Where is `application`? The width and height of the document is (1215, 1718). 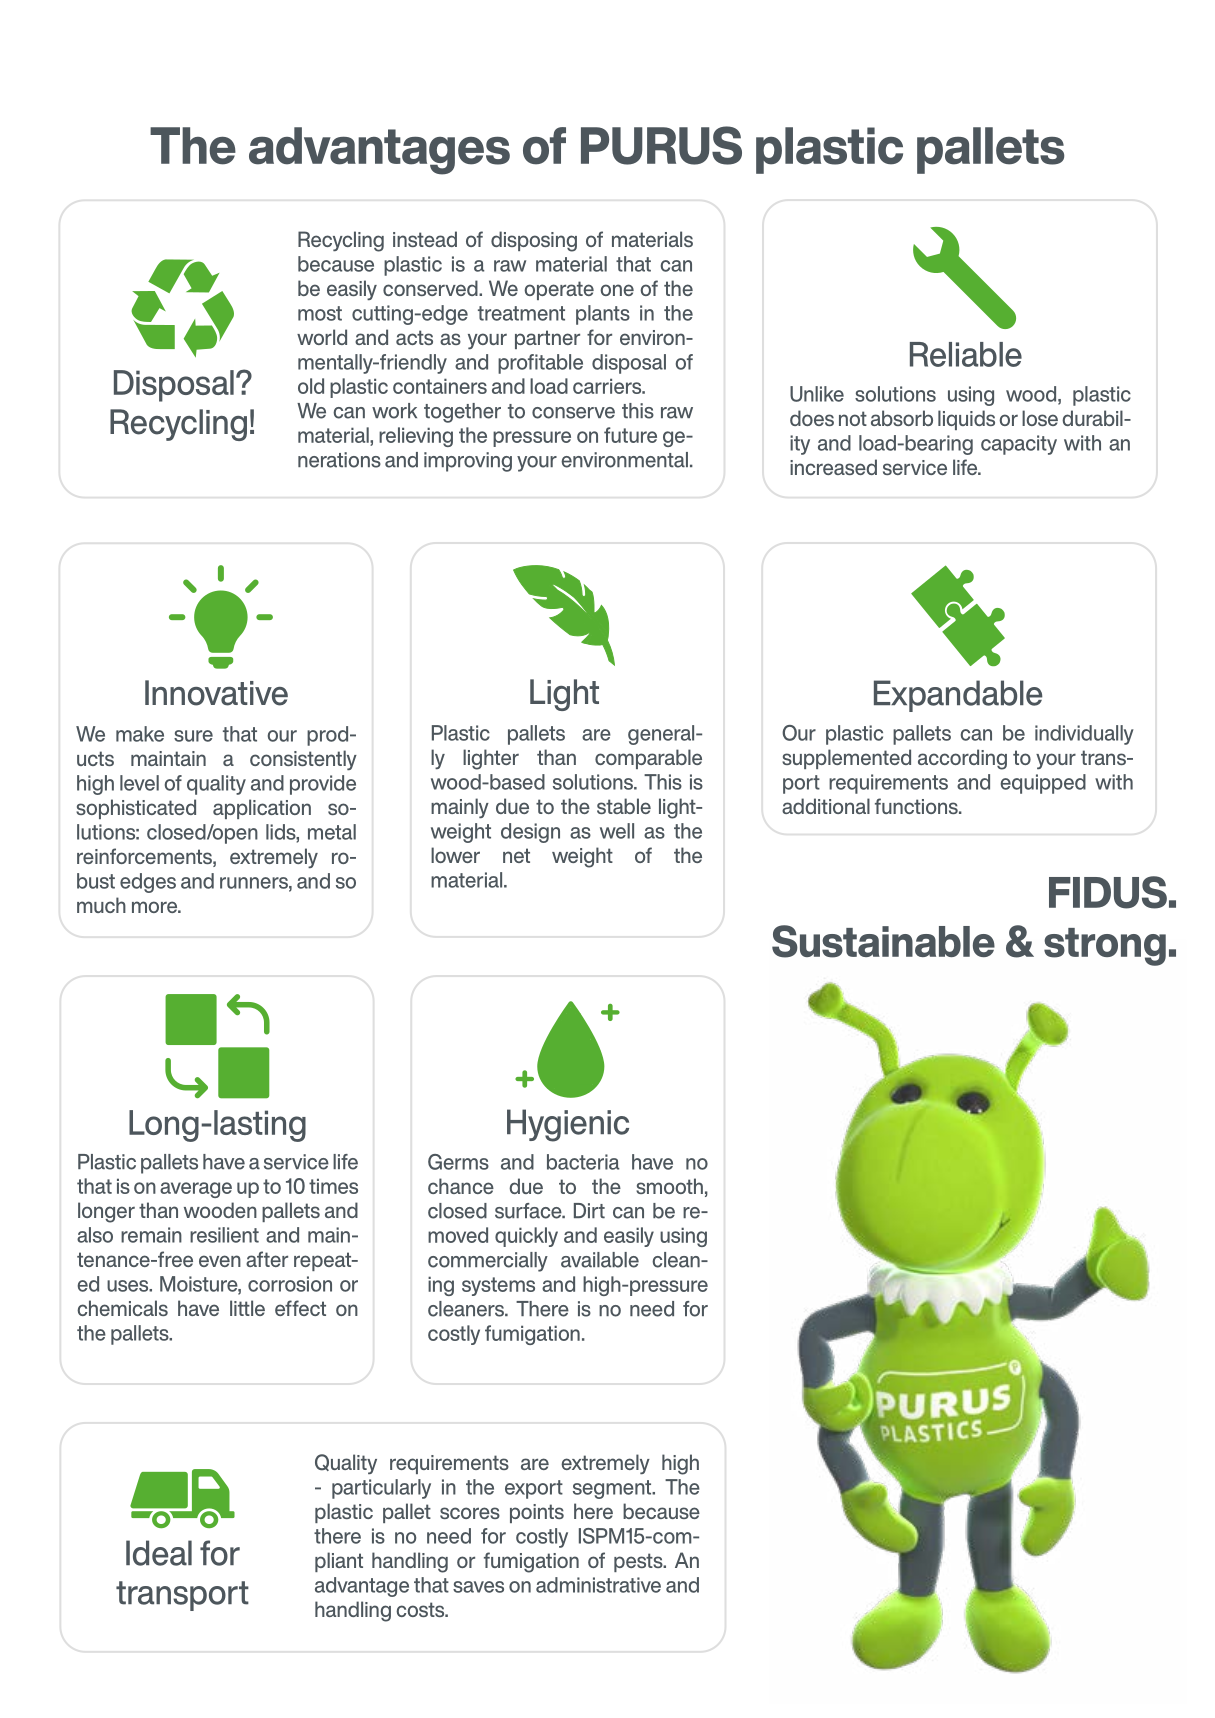 application is located at coordinates (262, 809).
